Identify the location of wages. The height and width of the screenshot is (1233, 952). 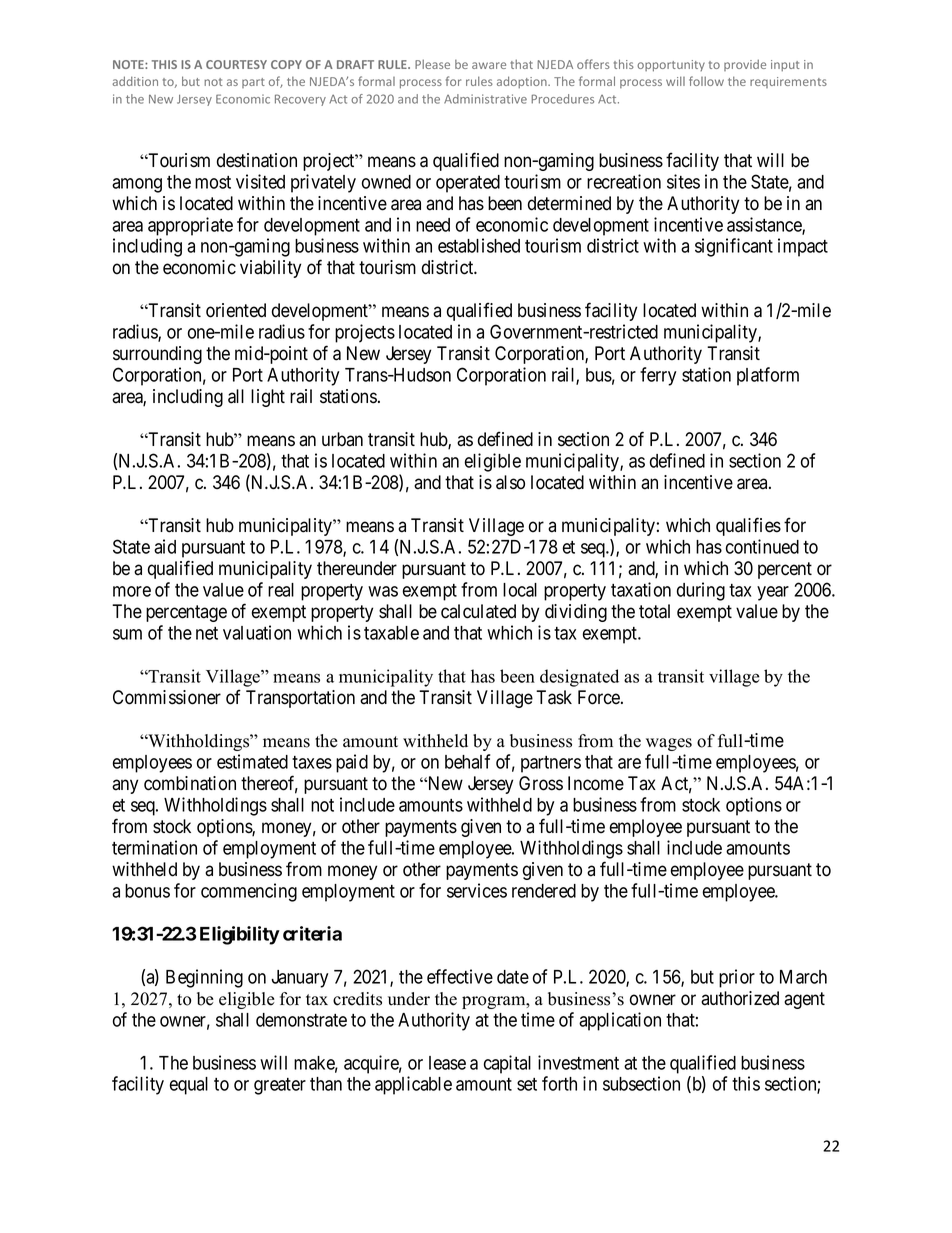
(669, 744).
